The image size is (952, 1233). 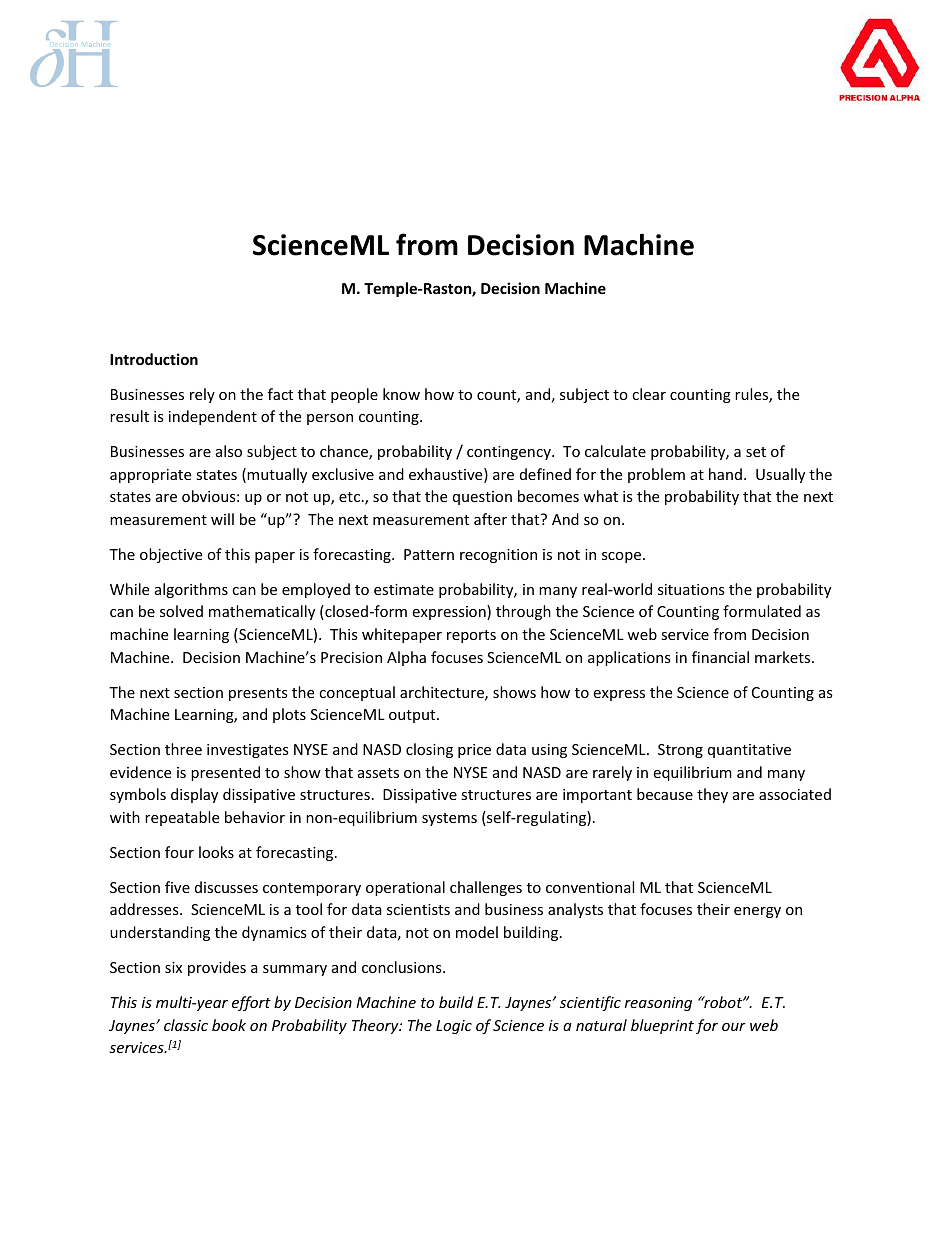 What do you see at coordinates (401, 394) in the screenshot?
I see `know` at bounding box center [401, 394].
